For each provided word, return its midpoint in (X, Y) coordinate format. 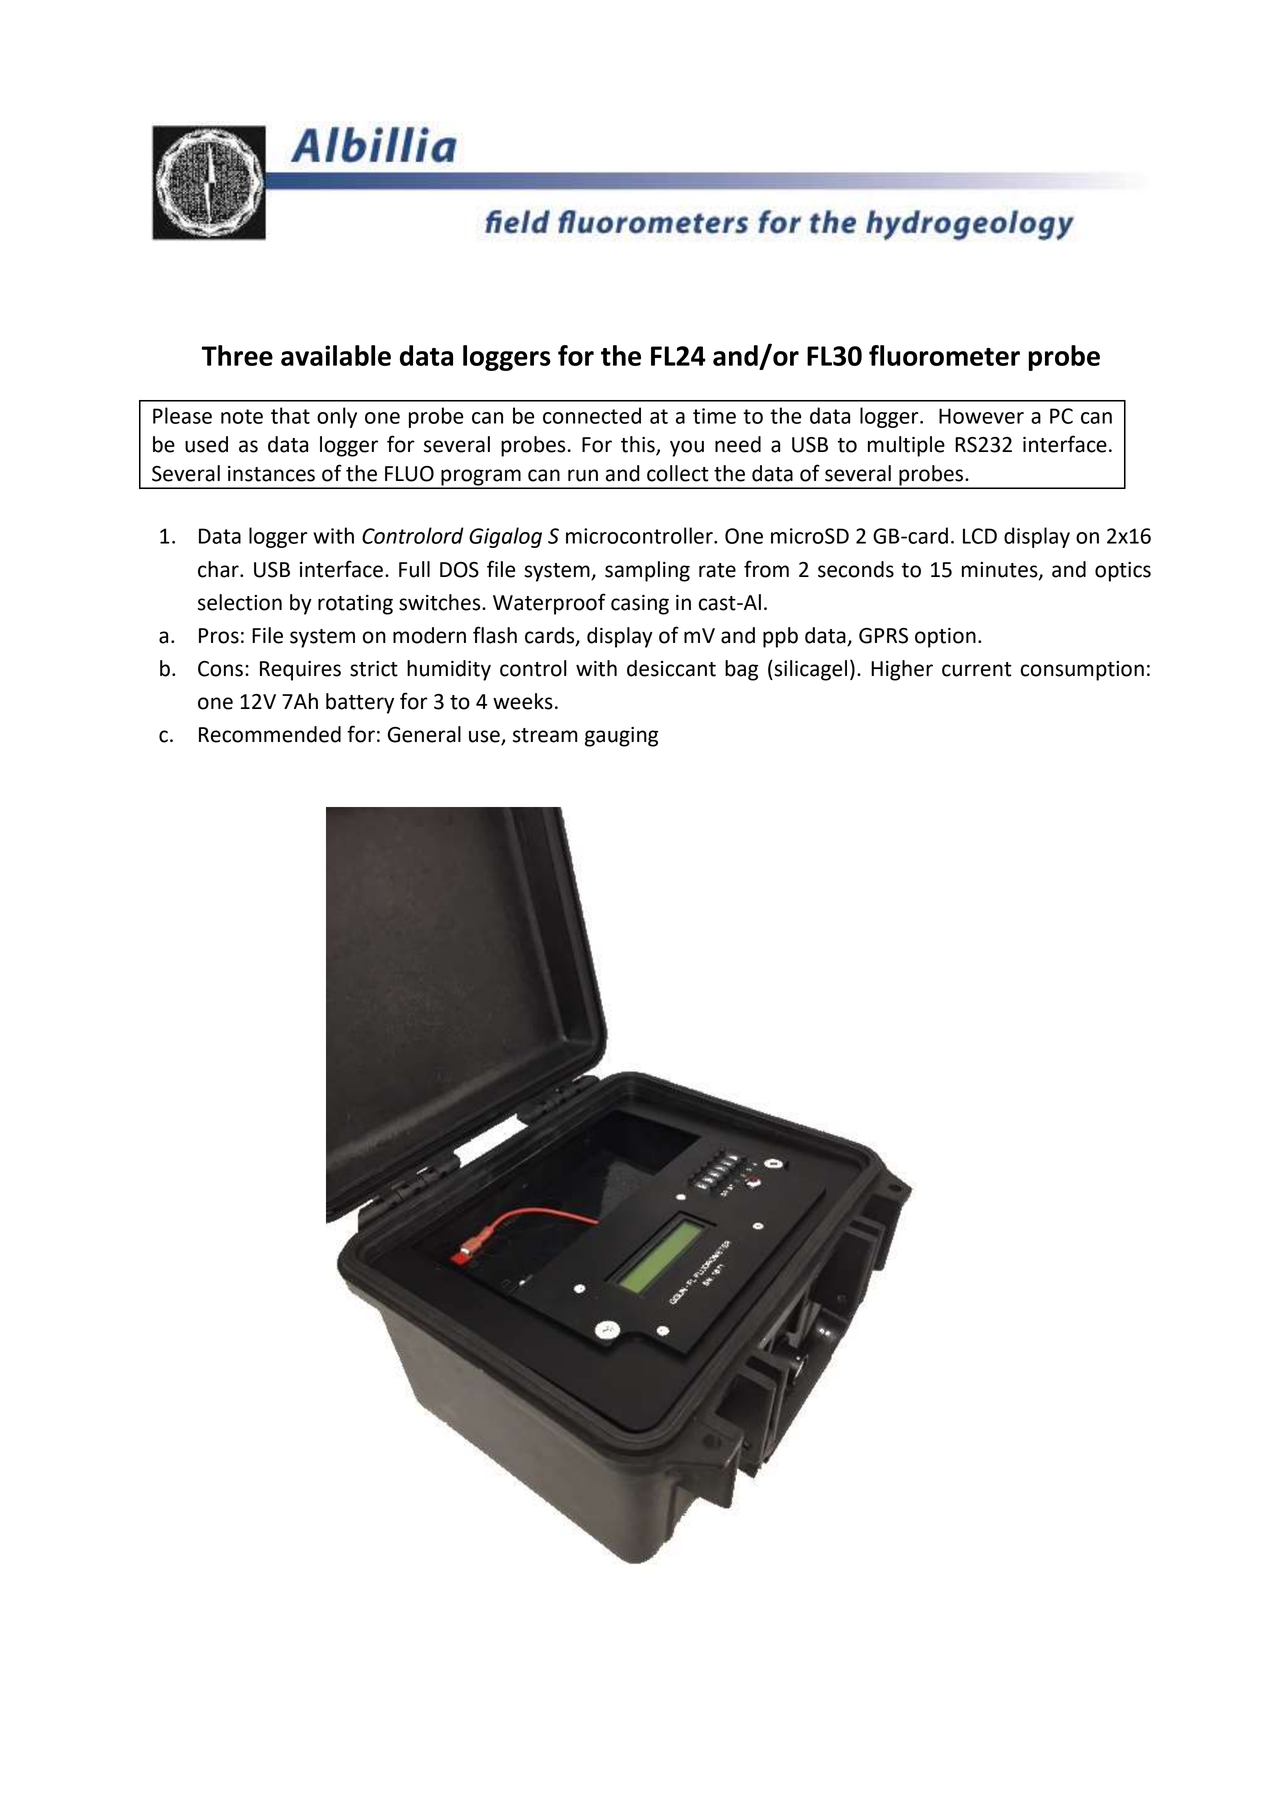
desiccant (671, 668)
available (336, 355)
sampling (647, 571)
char (219, 569)
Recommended (270, 734)
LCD (980, 536)
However (981, 416)
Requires (300, 671)
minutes (1001, 571)
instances (271, 474)
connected (592, 415)
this (639, 445)
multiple (906, 446)
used (206, 444)
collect (677, 473)
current (976, 669)
